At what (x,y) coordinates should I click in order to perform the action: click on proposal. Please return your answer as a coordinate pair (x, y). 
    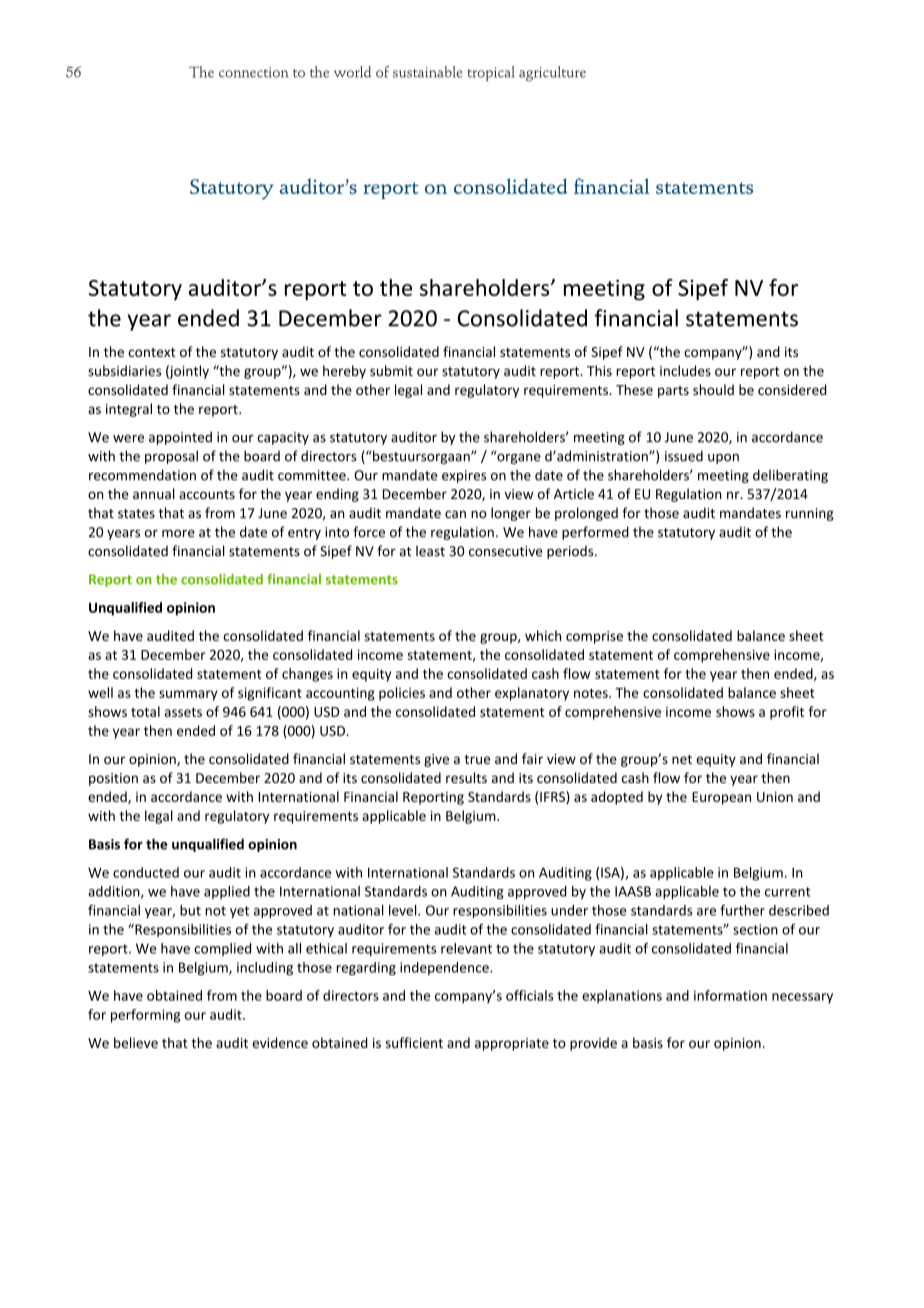
    Looking at the image, I should click on (171, 457).
